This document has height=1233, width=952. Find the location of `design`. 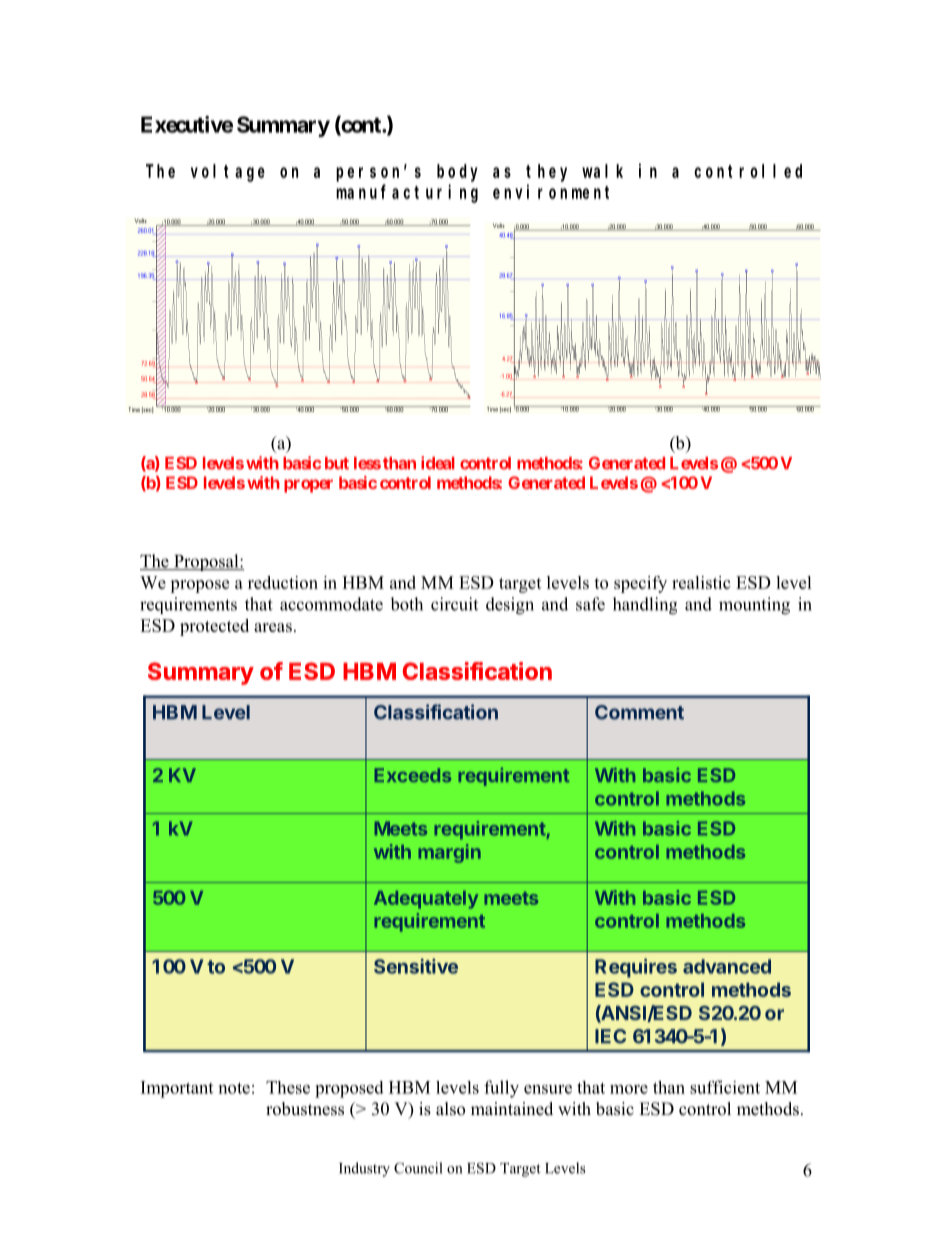

design is located at coordinates (510, 606).
